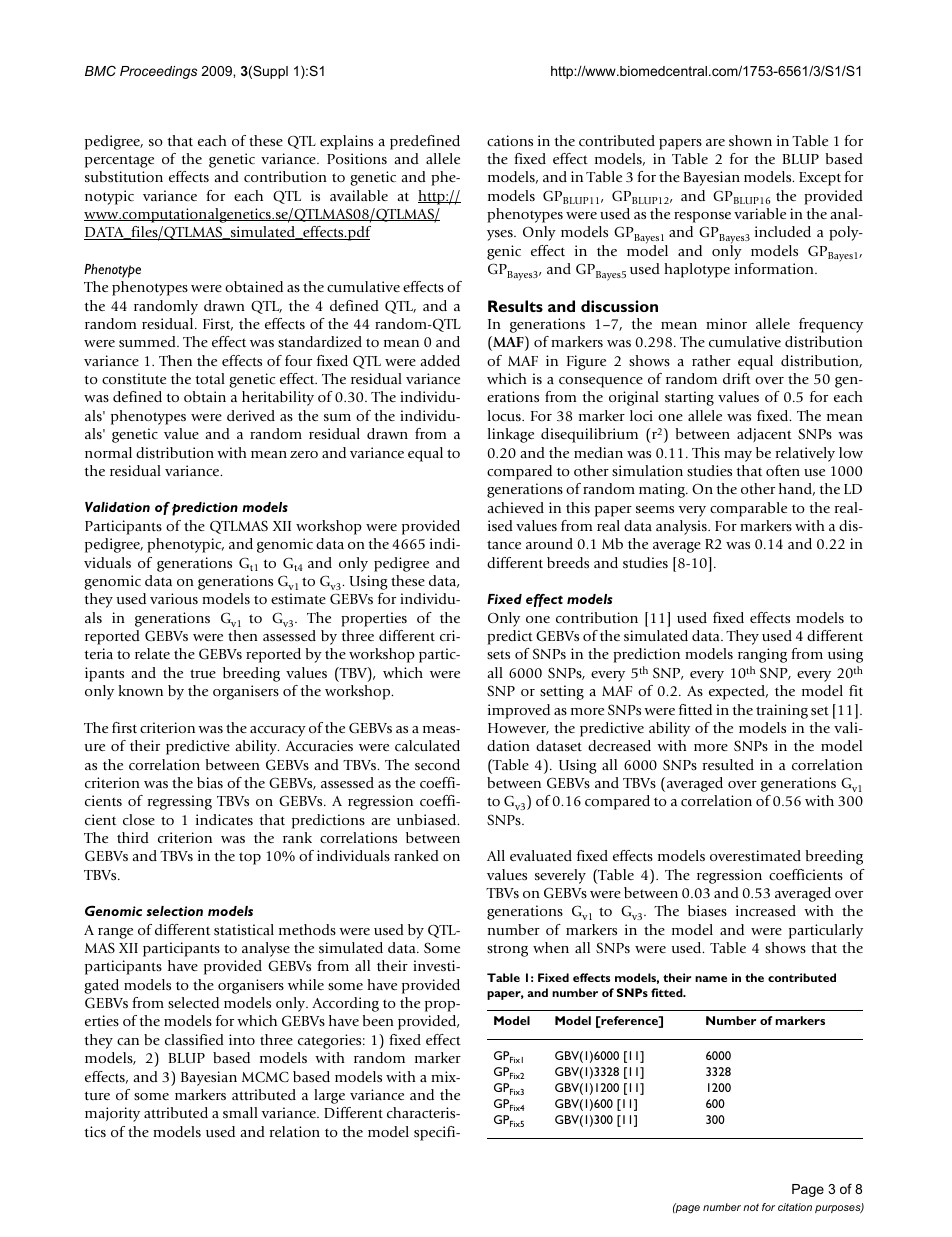 The height and width of the page is (1237, 952). Describe the element at coordinates (515, 507) in the page. I see `achieved` at that location.
